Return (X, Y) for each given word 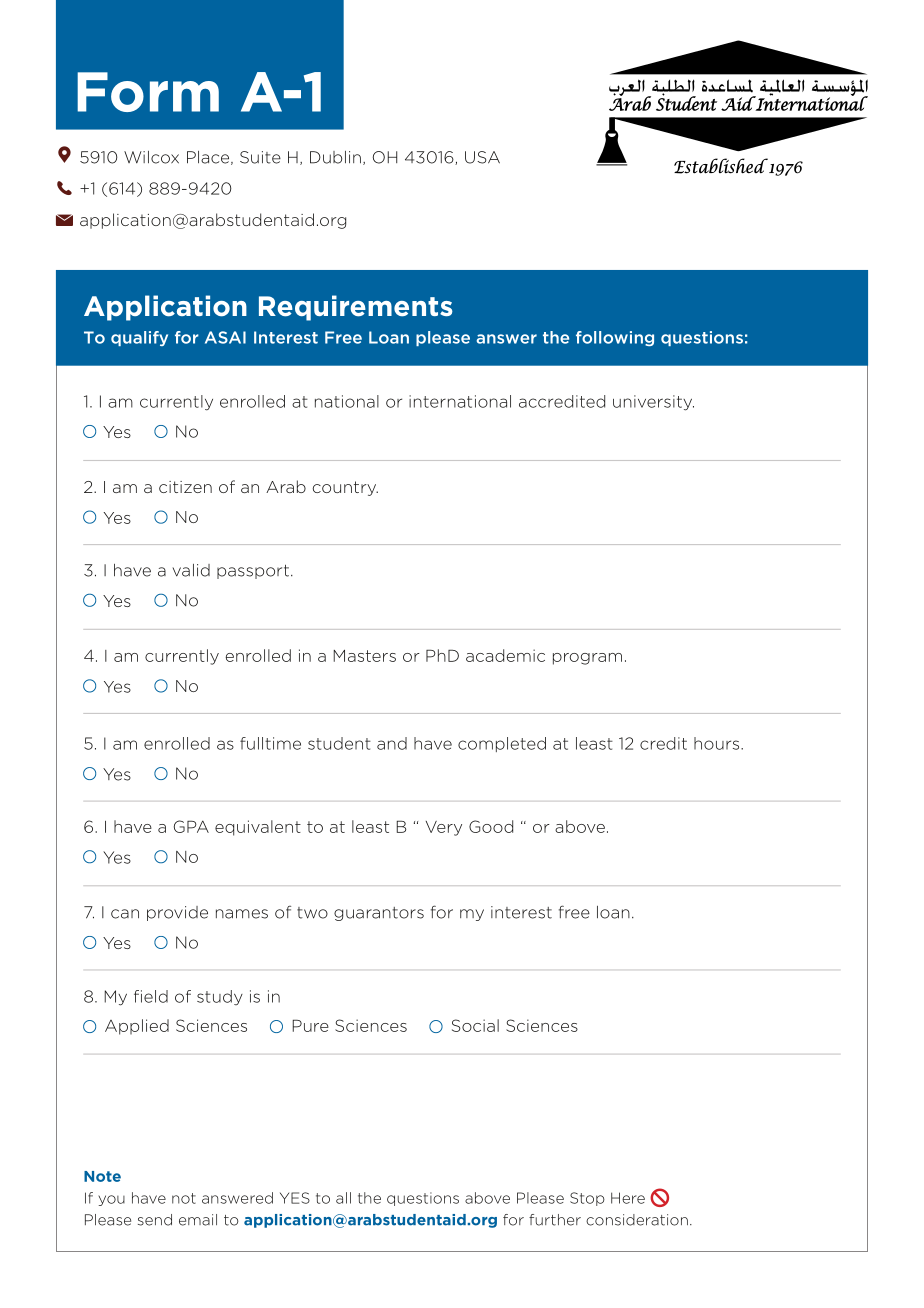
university (653, 403)
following (615, 338)
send (155, 1220)
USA (482, 157)
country (345, 488)
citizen (185, 487)
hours (718, 743)
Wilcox (151, 157)
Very (444, 828)
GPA (191, 826)
